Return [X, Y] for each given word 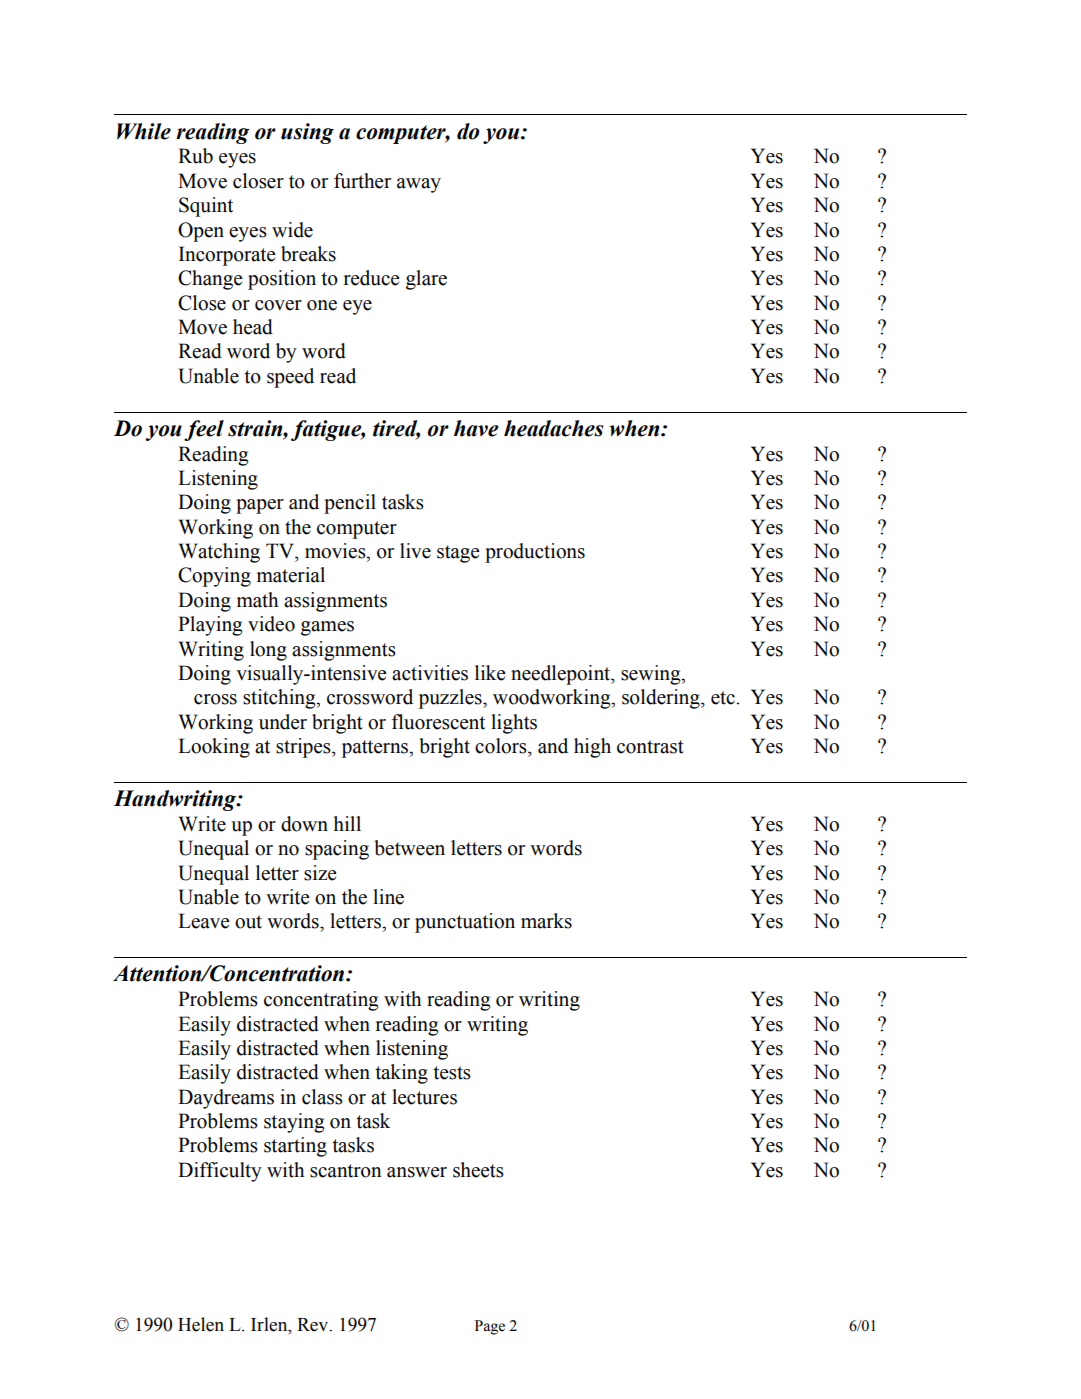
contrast [650, 747]
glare [426, 280]
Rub [195, 156]
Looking [214, 748]
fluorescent [438, 722]
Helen [201, 1324]
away [419, 185]
